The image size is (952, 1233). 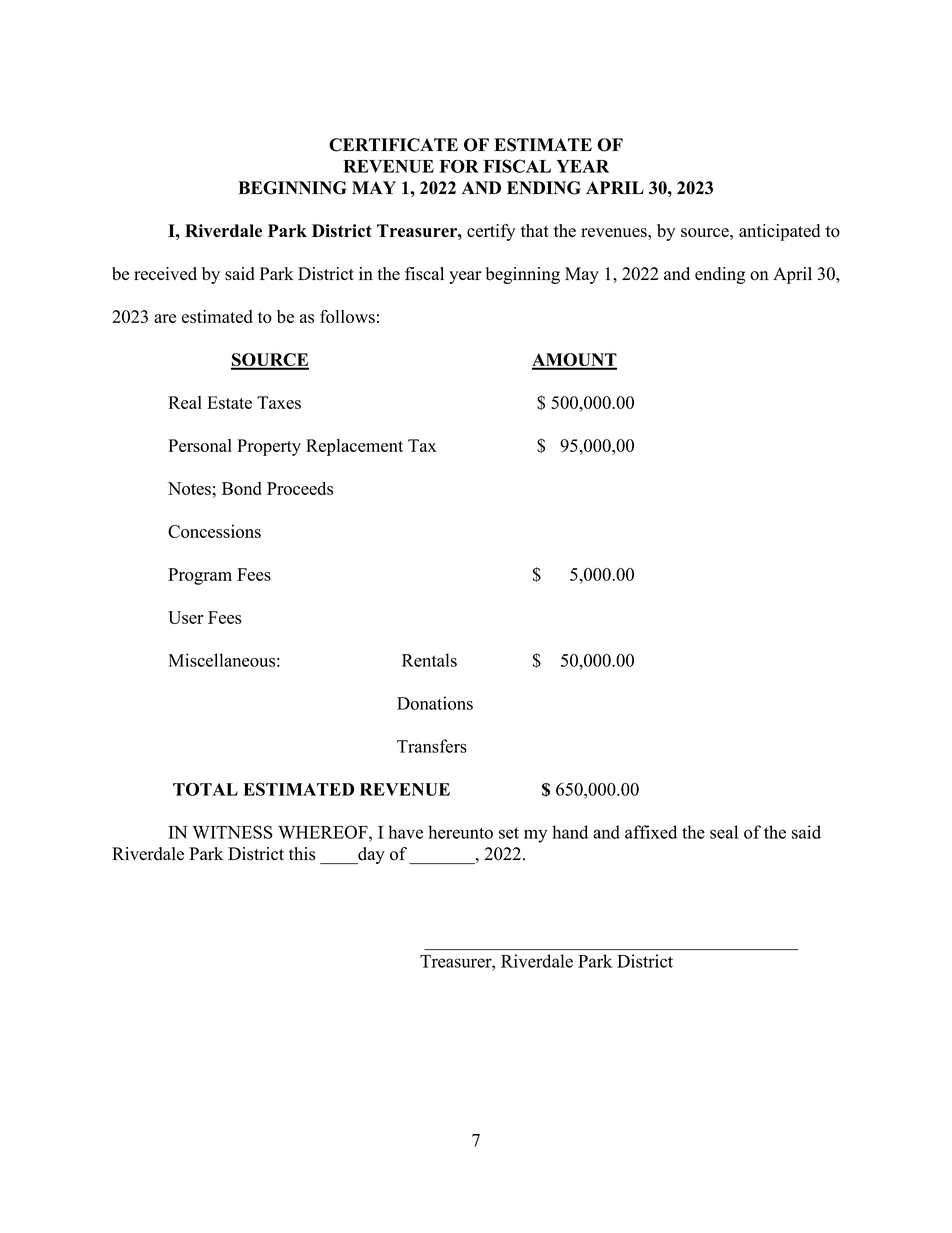 What do you see at coordinates (354, 447) in the document?
I see `Replacement` at bounding box center [354, 447].
